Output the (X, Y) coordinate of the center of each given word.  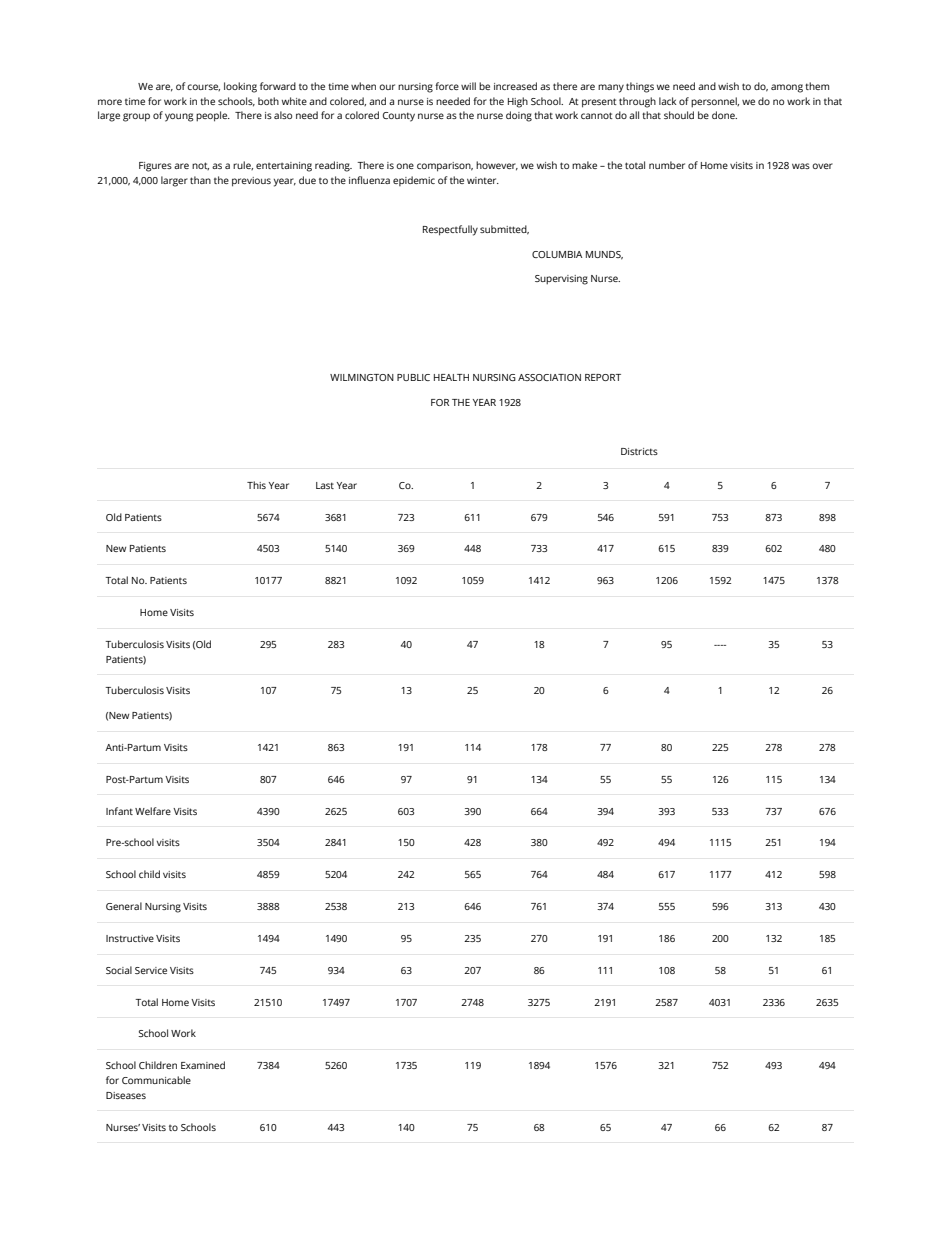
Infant (119, 811)
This (256, 485)
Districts (639, 451)
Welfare (153, 811)
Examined (203, 1065)
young (179, 117)
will (468, 86)
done (724, 115)
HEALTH (451, 377)
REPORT (603, 377)
